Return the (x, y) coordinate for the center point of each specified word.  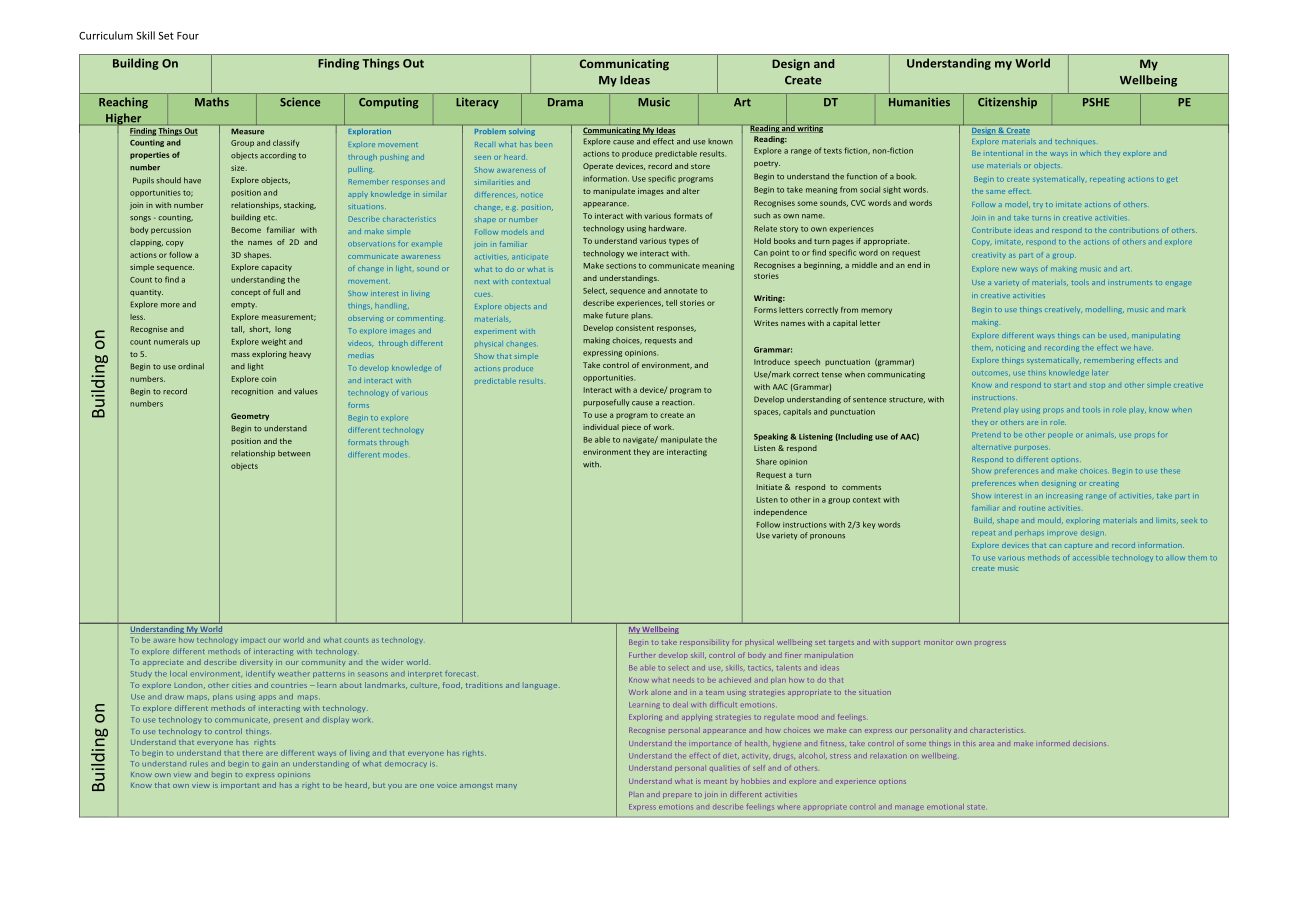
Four (188, 36)
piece (631, 428)
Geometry (250, 417)
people (1060, 435)
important (240, 785)
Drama (565, 102)
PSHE (1096, 102)
